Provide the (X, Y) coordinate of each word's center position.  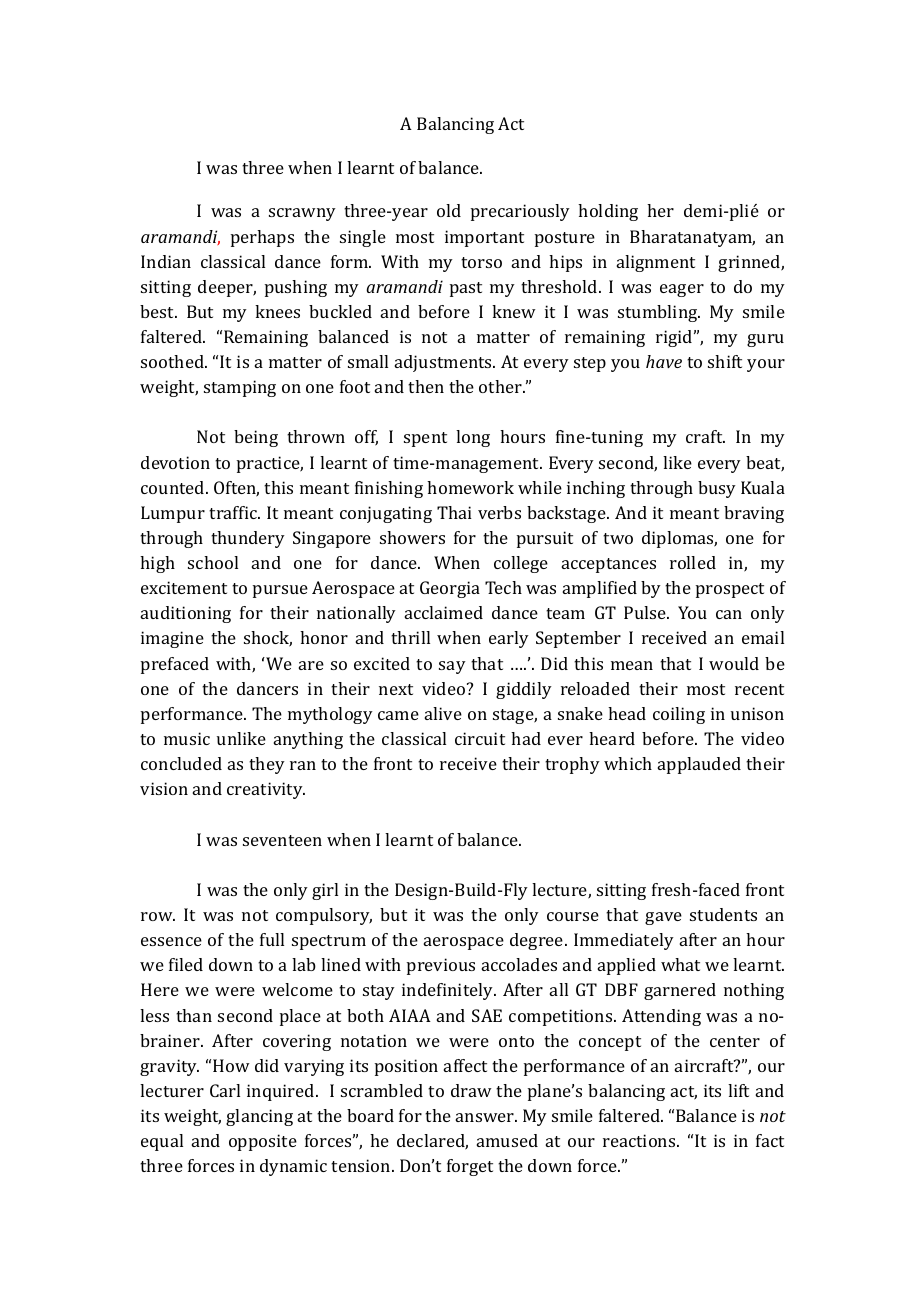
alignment (656, 263)
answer (486, 1117)
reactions (640, 1140)
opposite (263, 1142)
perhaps (262, 238)
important (484, 238)
